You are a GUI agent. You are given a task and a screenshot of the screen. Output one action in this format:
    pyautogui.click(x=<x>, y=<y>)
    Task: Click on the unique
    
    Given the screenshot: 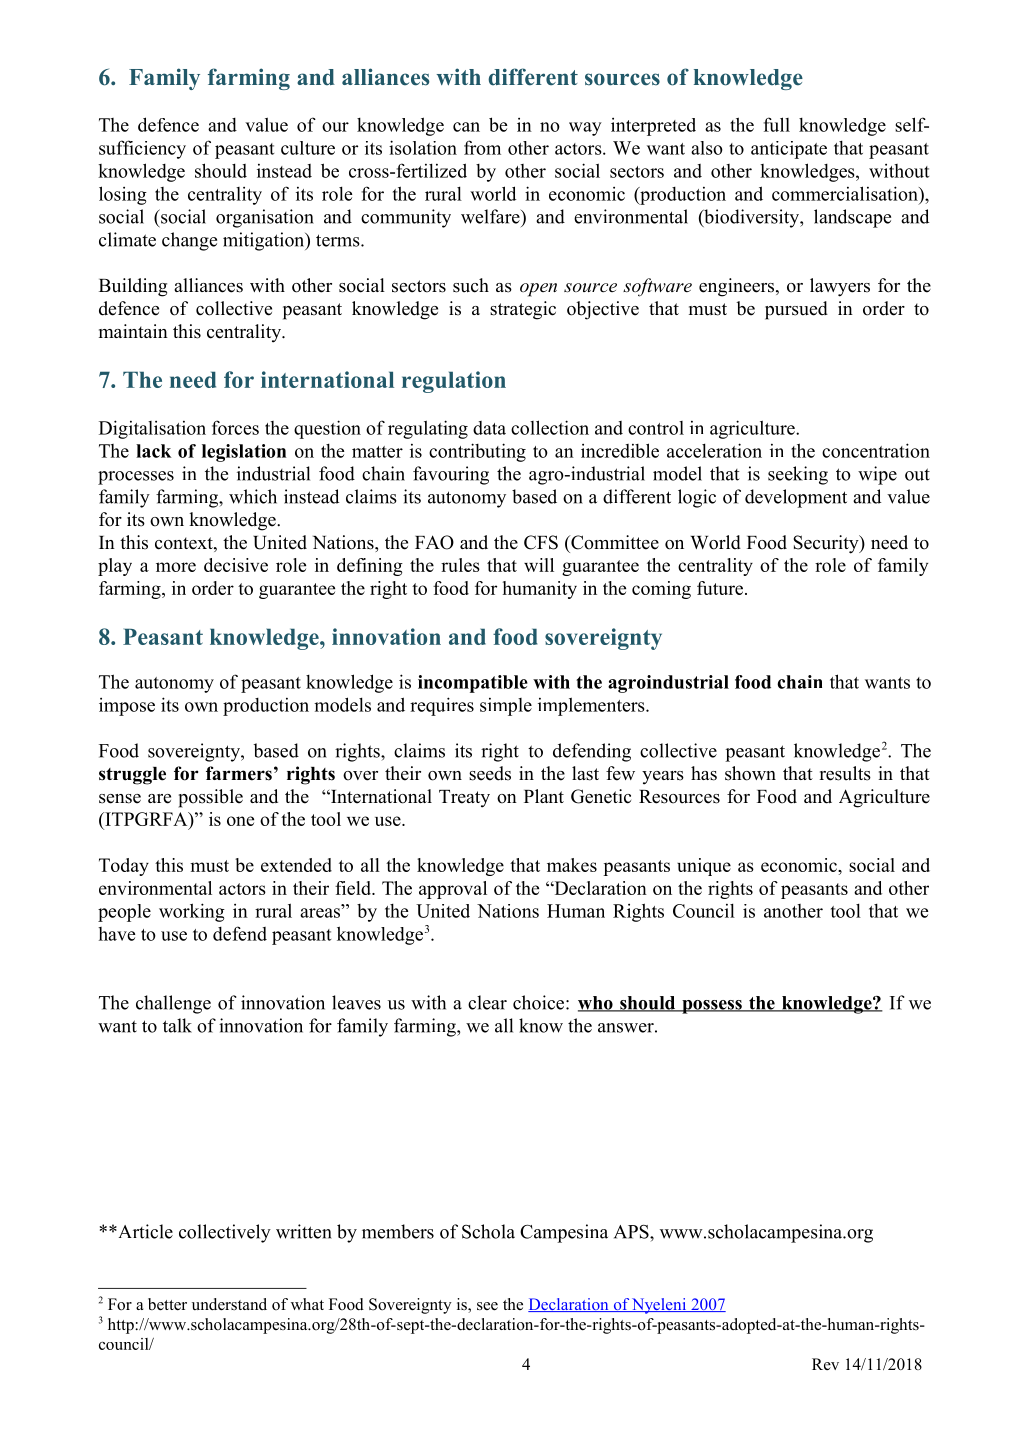 What is the action you would take?
    pyautogui.click(x=704, y=867)
